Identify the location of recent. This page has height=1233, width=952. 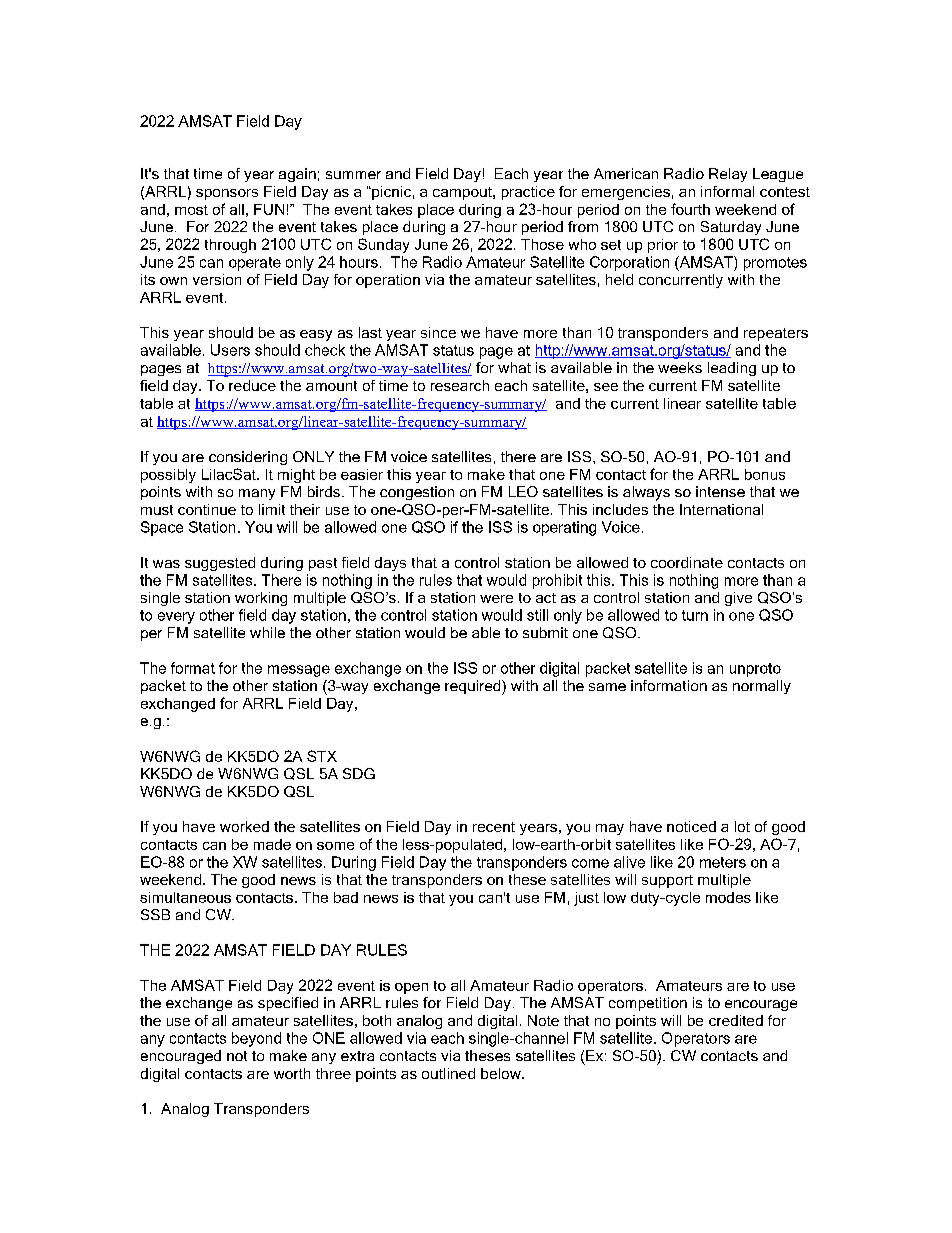
(494, 827).
